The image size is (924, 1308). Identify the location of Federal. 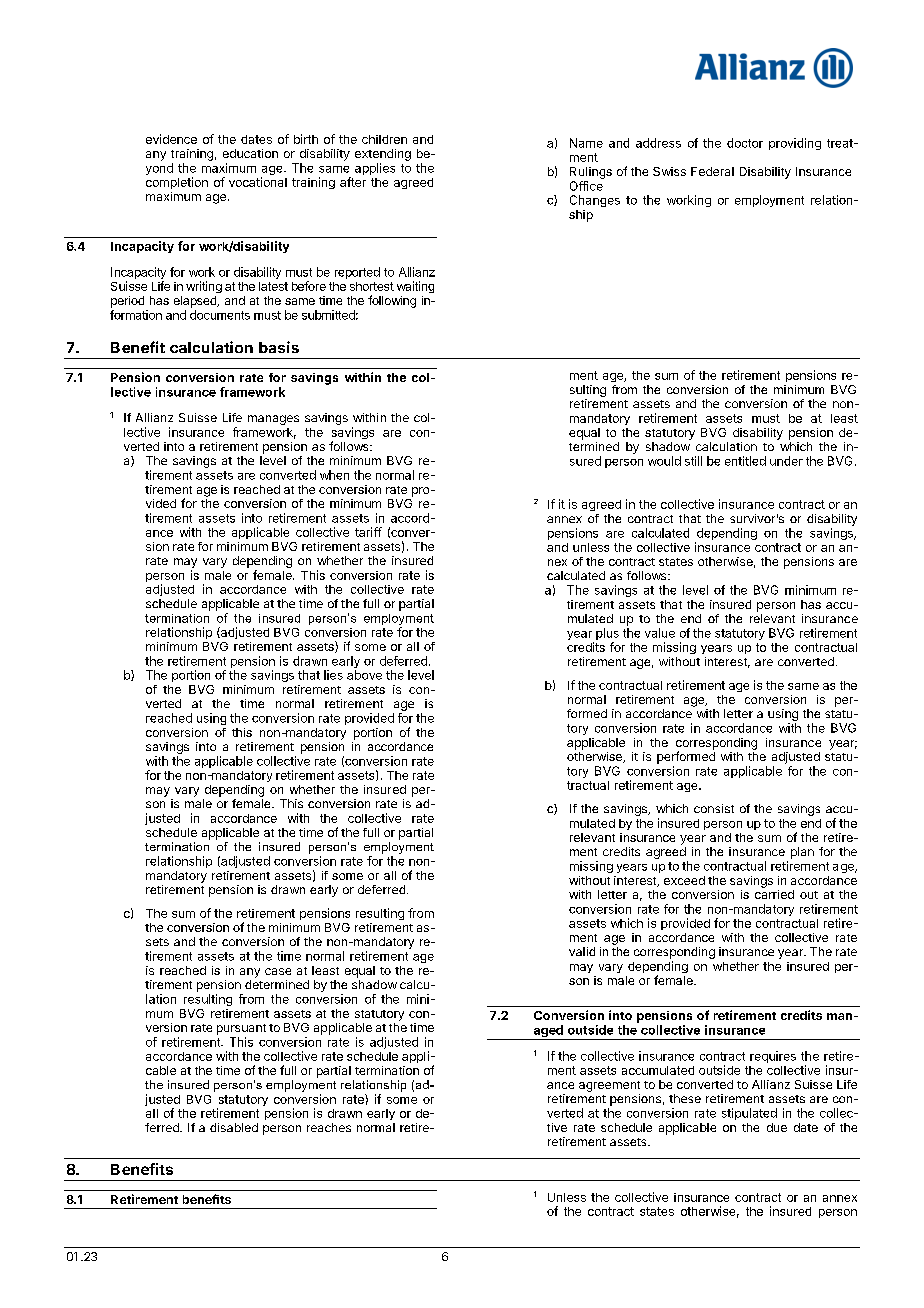
(712, 171).
